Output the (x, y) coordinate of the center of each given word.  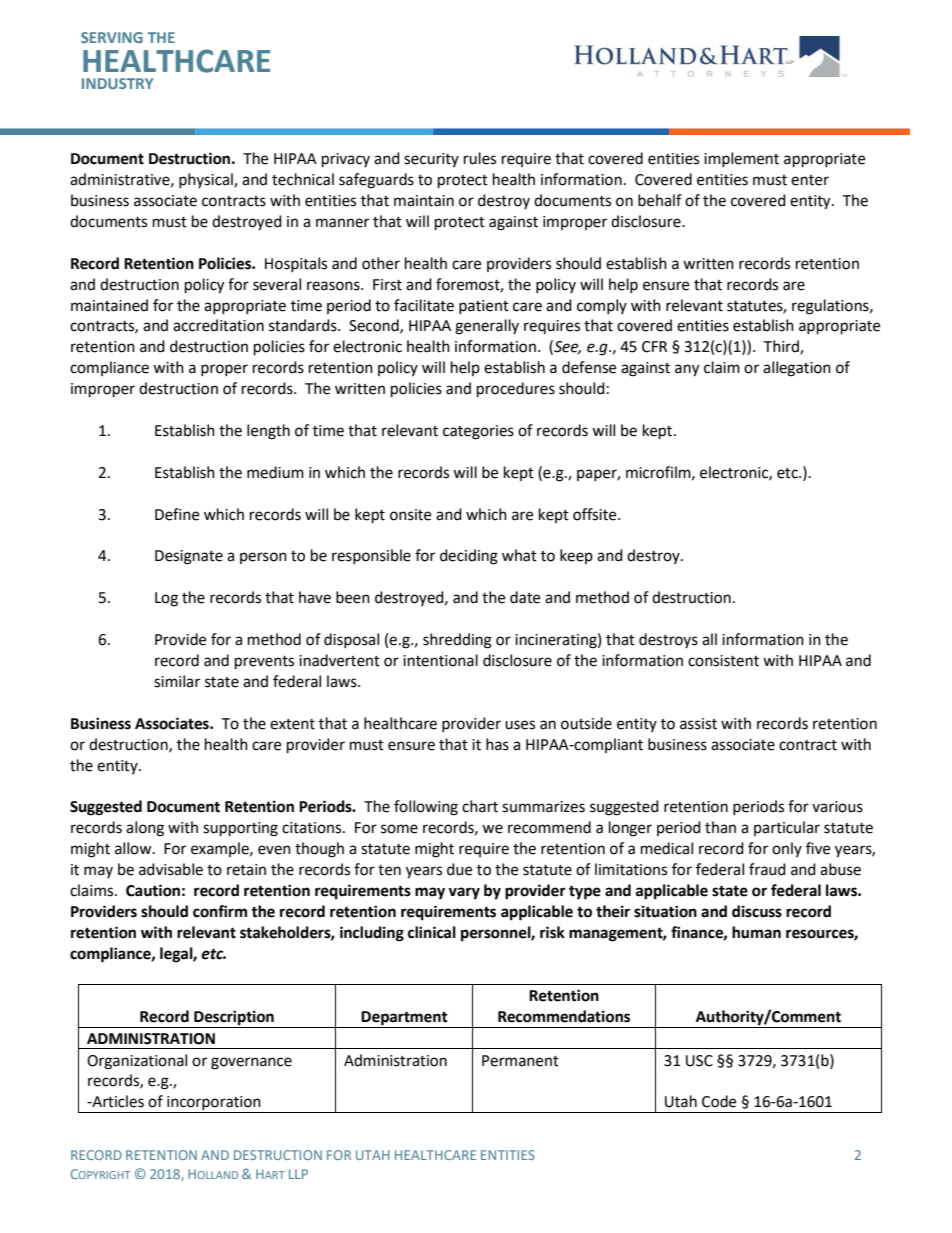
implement (741, 159)
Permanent (520, 1061)
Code (719, 1101)
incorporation (214, 1104)
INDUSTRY (117, 83)
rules (480, 158)
